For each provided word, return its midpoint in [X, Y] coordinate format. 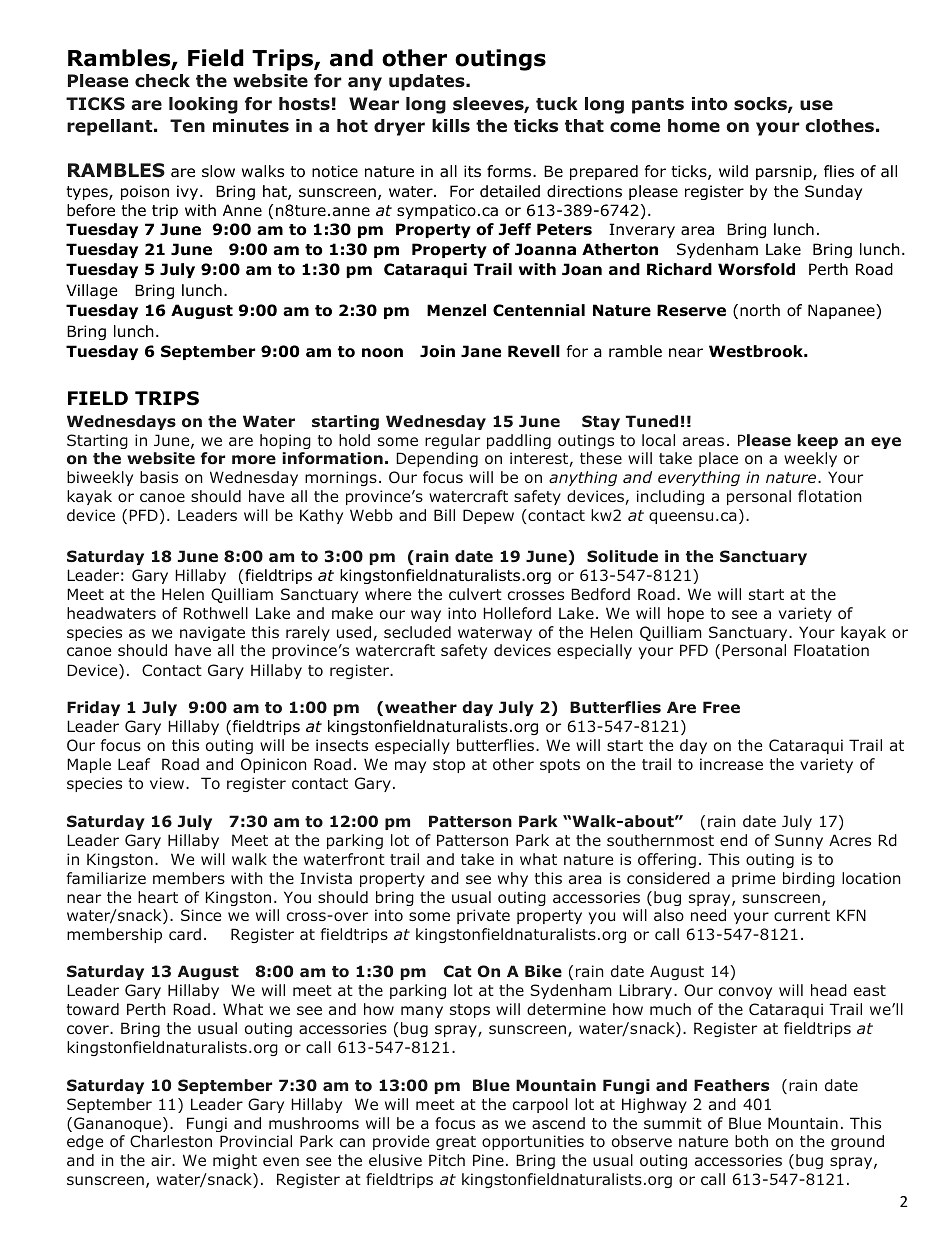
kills [451, 126]
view [168, 783]
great [456, 1143]
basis [159, 477]
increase [731, 764]
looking [203, 105]
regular [452, 441]
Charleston [171, 1141]
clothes [839, 126]
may [410, 767]
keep [817, 441]
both [751, 1141]
